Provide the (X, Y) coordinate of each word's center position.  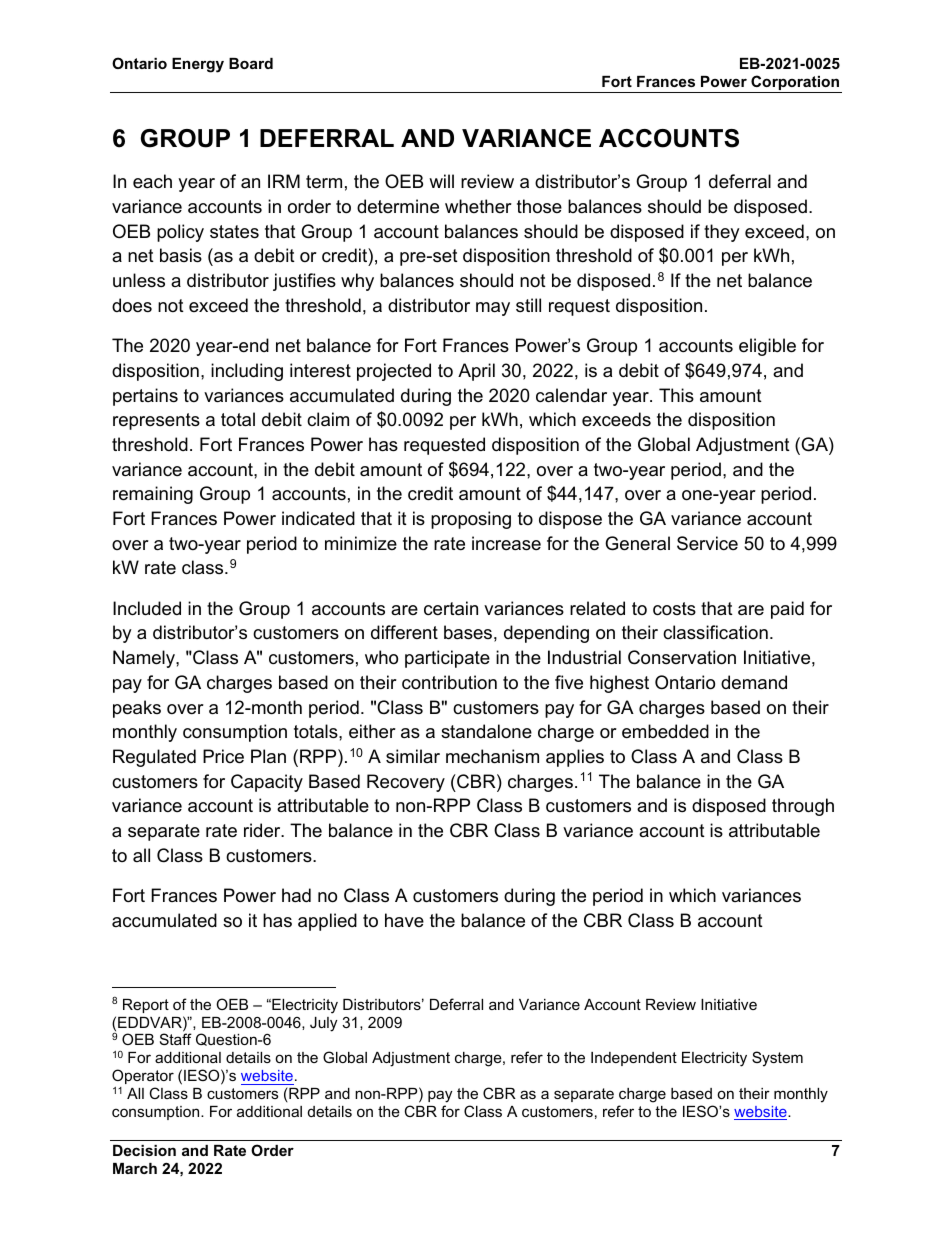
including (247, 372)
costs (674, 609)
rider (263, 830)
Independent (634, 1059)
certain (451, 608)
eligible (767, 347)
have (404, 920)
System (777, 1059)
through (803, 807)
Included (147, 608)
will (441, 181)
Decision (144, 1150)
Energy (198, 65)
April (476, 372)
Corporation (795, 84)
